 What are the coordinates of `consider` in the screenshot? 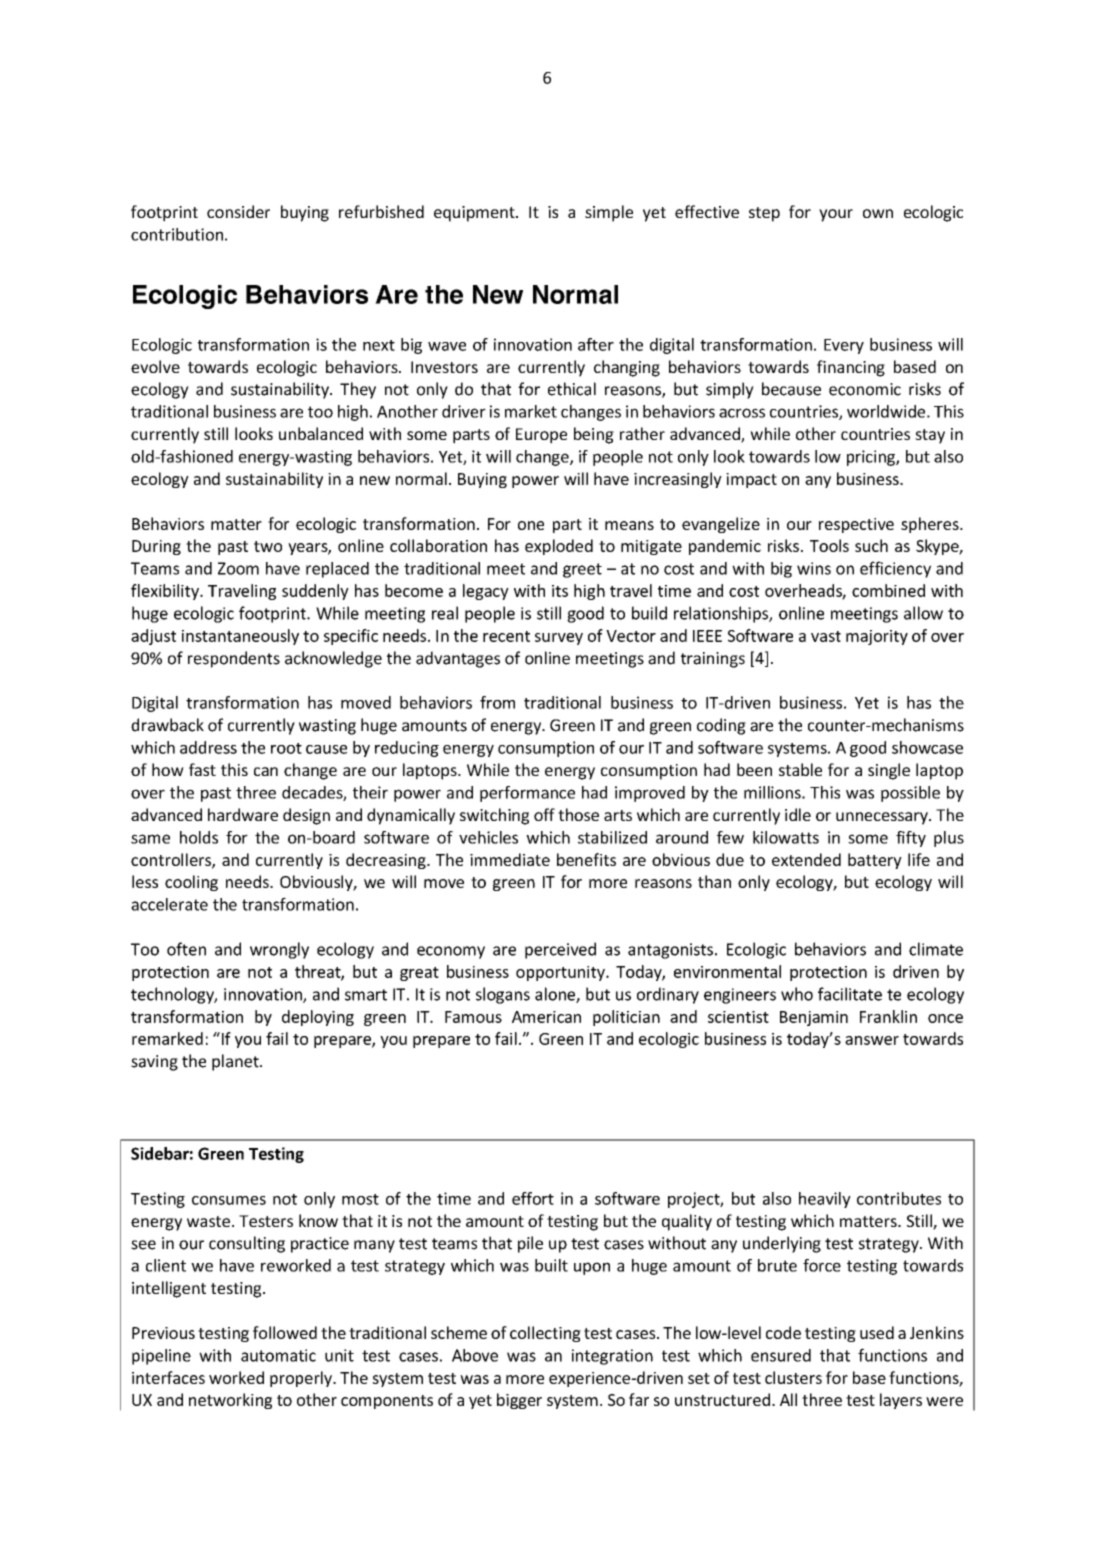 It's located at (238, 211).
